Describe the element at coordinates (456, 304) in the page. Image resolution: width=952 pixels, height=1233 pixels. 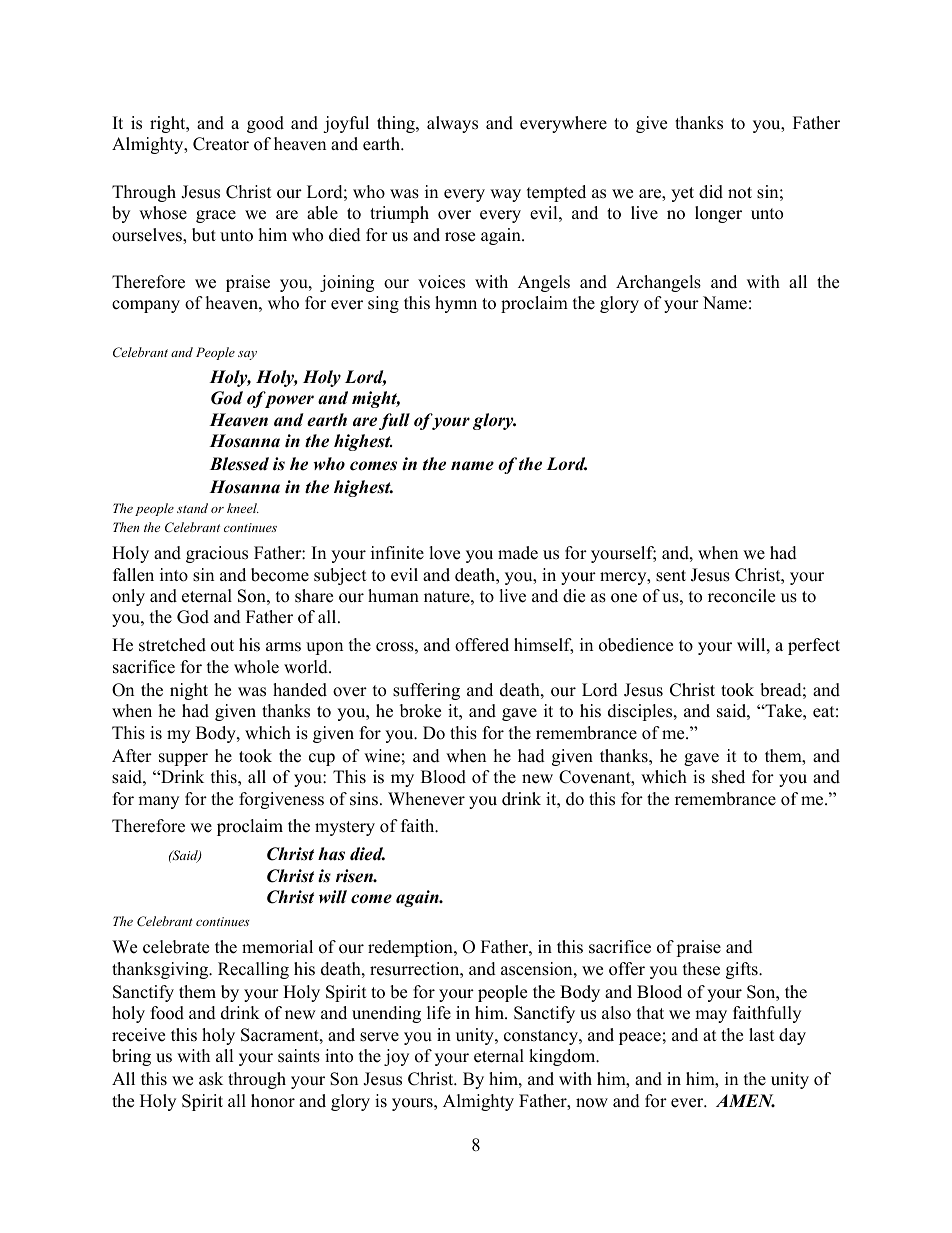
I see `hymn` at that location.
